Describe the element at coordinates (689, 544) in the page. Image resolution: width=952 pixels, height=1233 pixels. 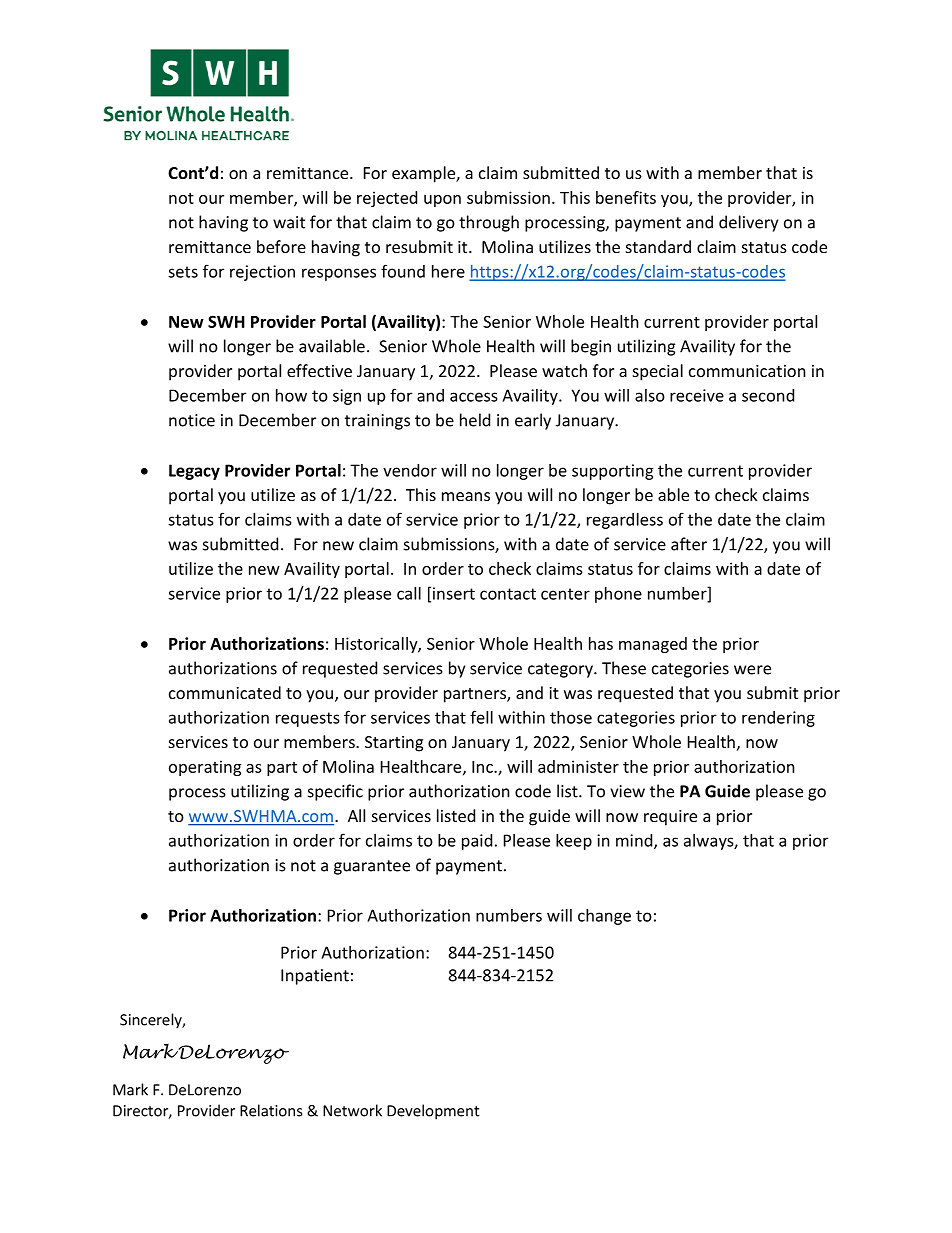
I see `after` at that location.
